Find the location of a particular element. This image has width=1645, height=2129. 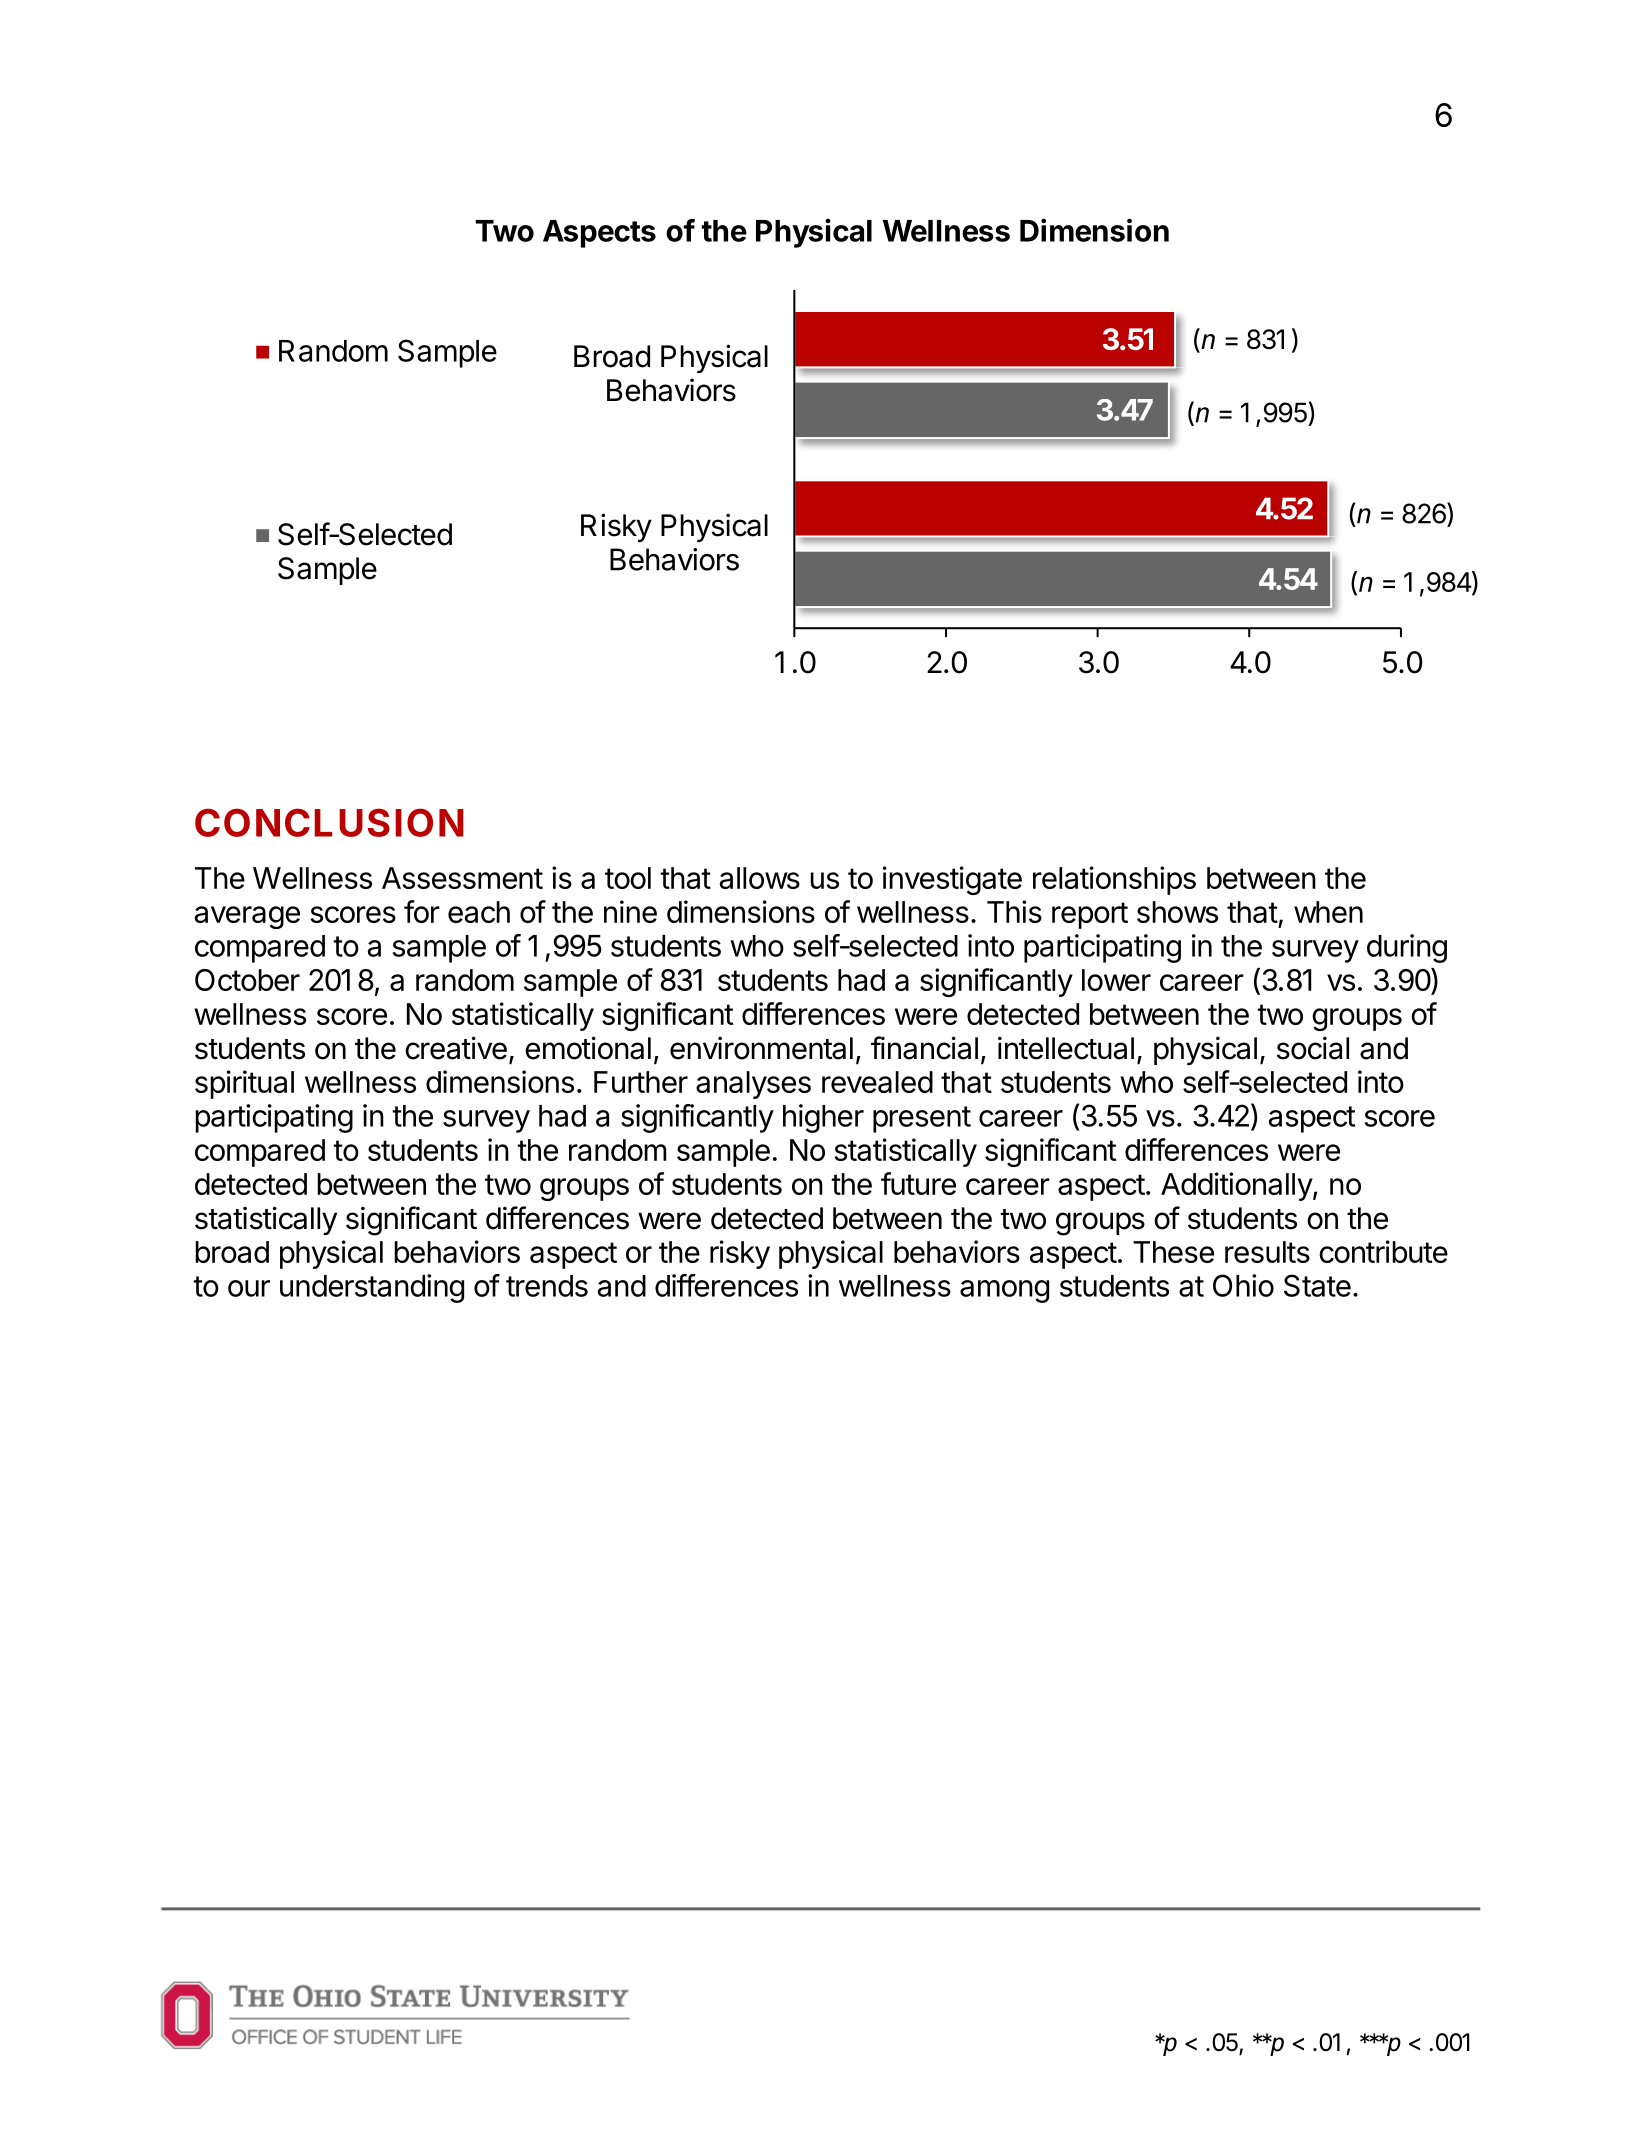

higher is located at coordinates (823, 1118).
